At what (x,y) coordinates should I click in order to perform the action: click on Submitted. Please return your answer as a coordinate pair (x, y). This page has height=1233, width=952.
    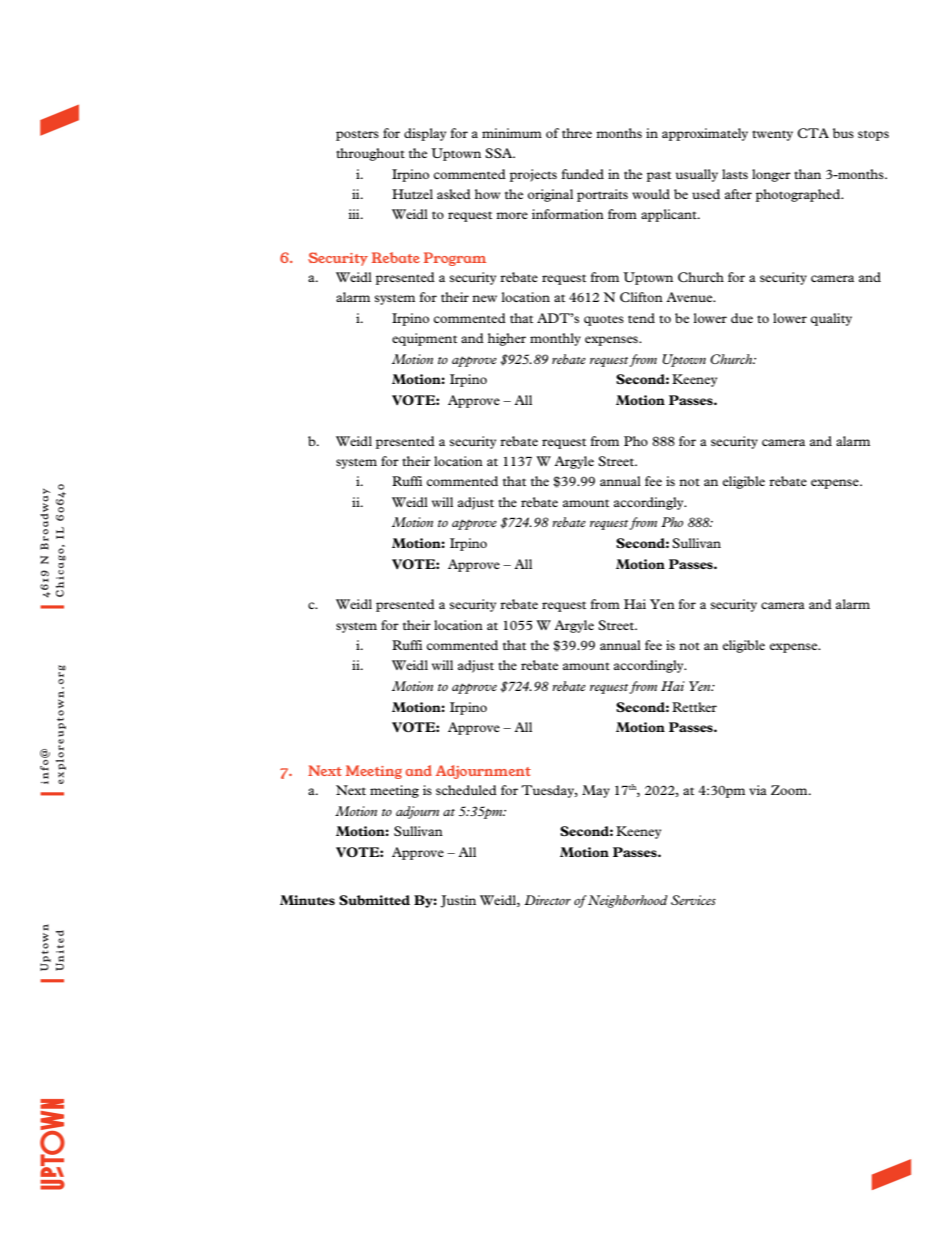
    Looking at the image, I should click on (374, 900).
